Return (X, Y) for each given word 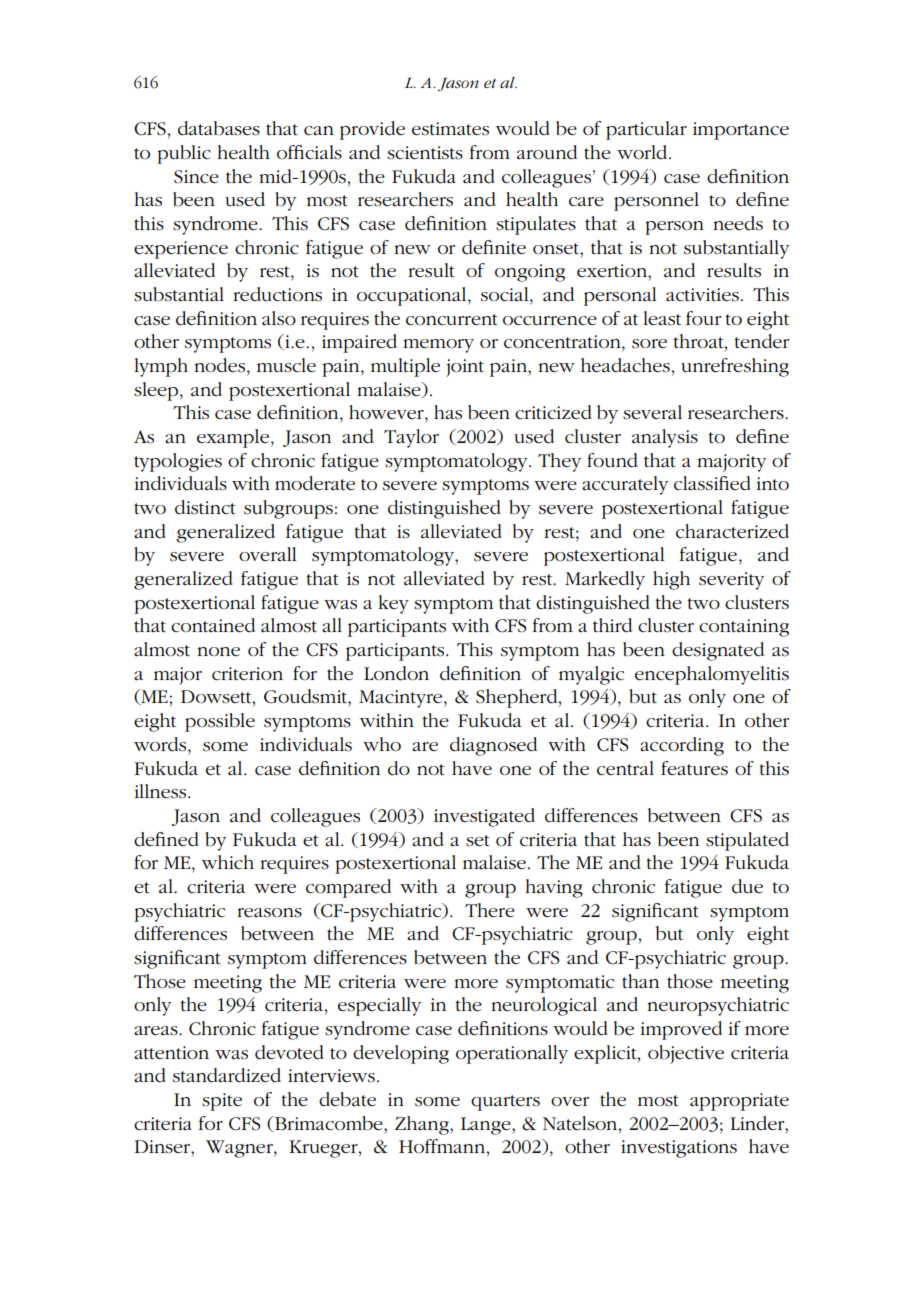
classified (712, 483)
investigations (679, 1149)
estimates (450, 129)
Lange (487, 1126)
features (694, 768)
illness (162, 791)
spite (222, 1102)
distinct (205, 507)
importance (741, 131)
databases (219, 128)
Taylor (411, 438)
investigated (484, 817)
